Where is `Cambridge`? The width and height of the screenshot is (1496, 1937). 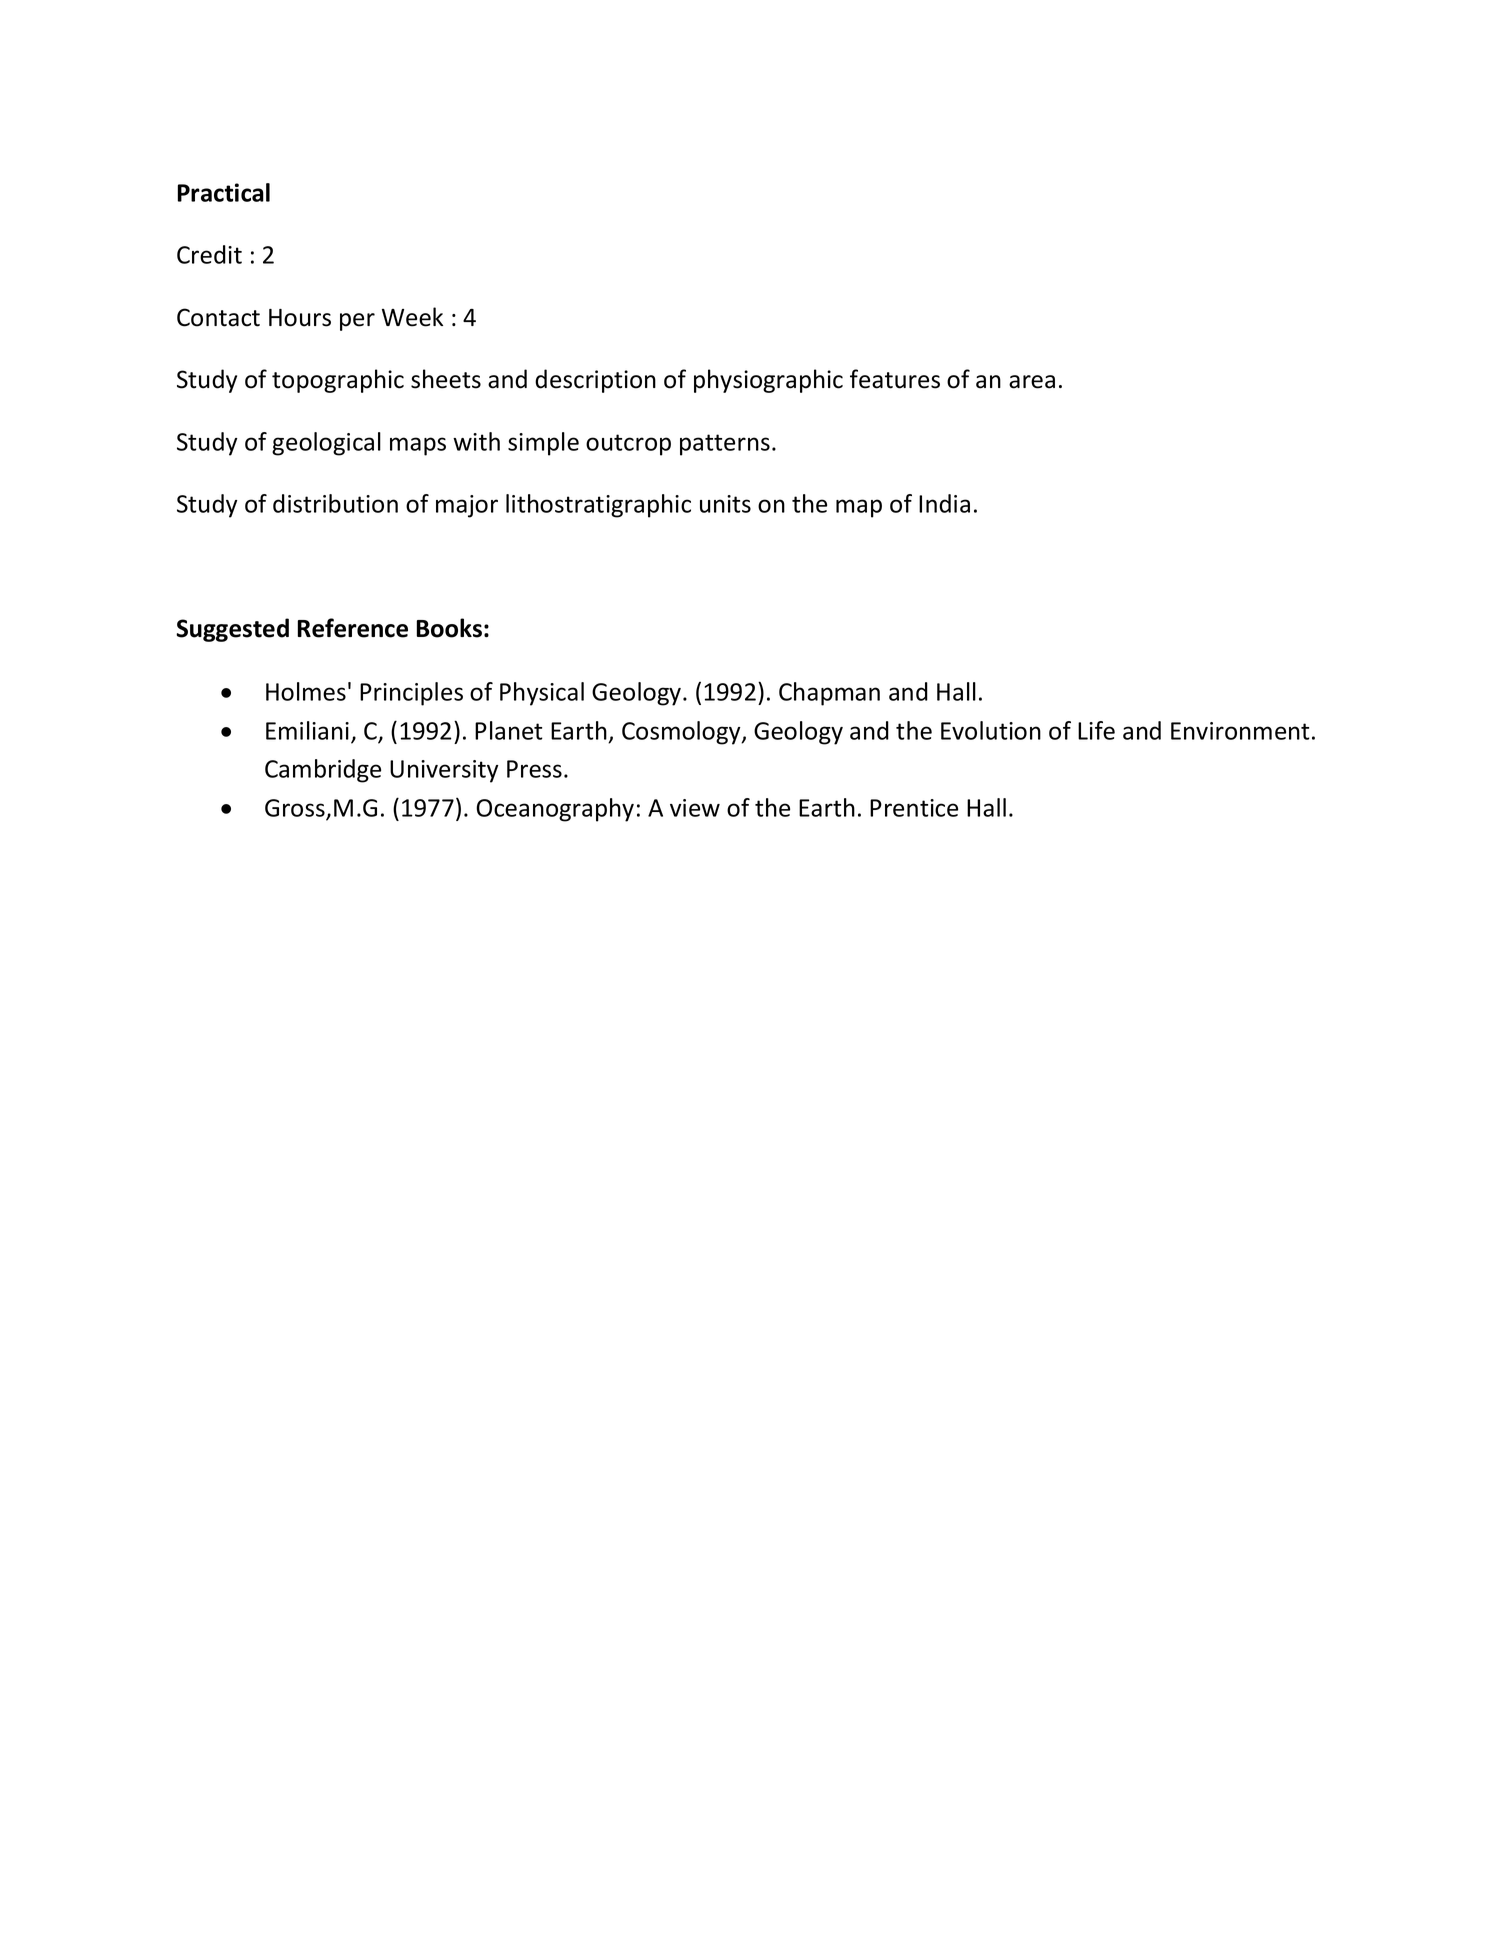
Cambridge is located at coordinates (323, 771).
